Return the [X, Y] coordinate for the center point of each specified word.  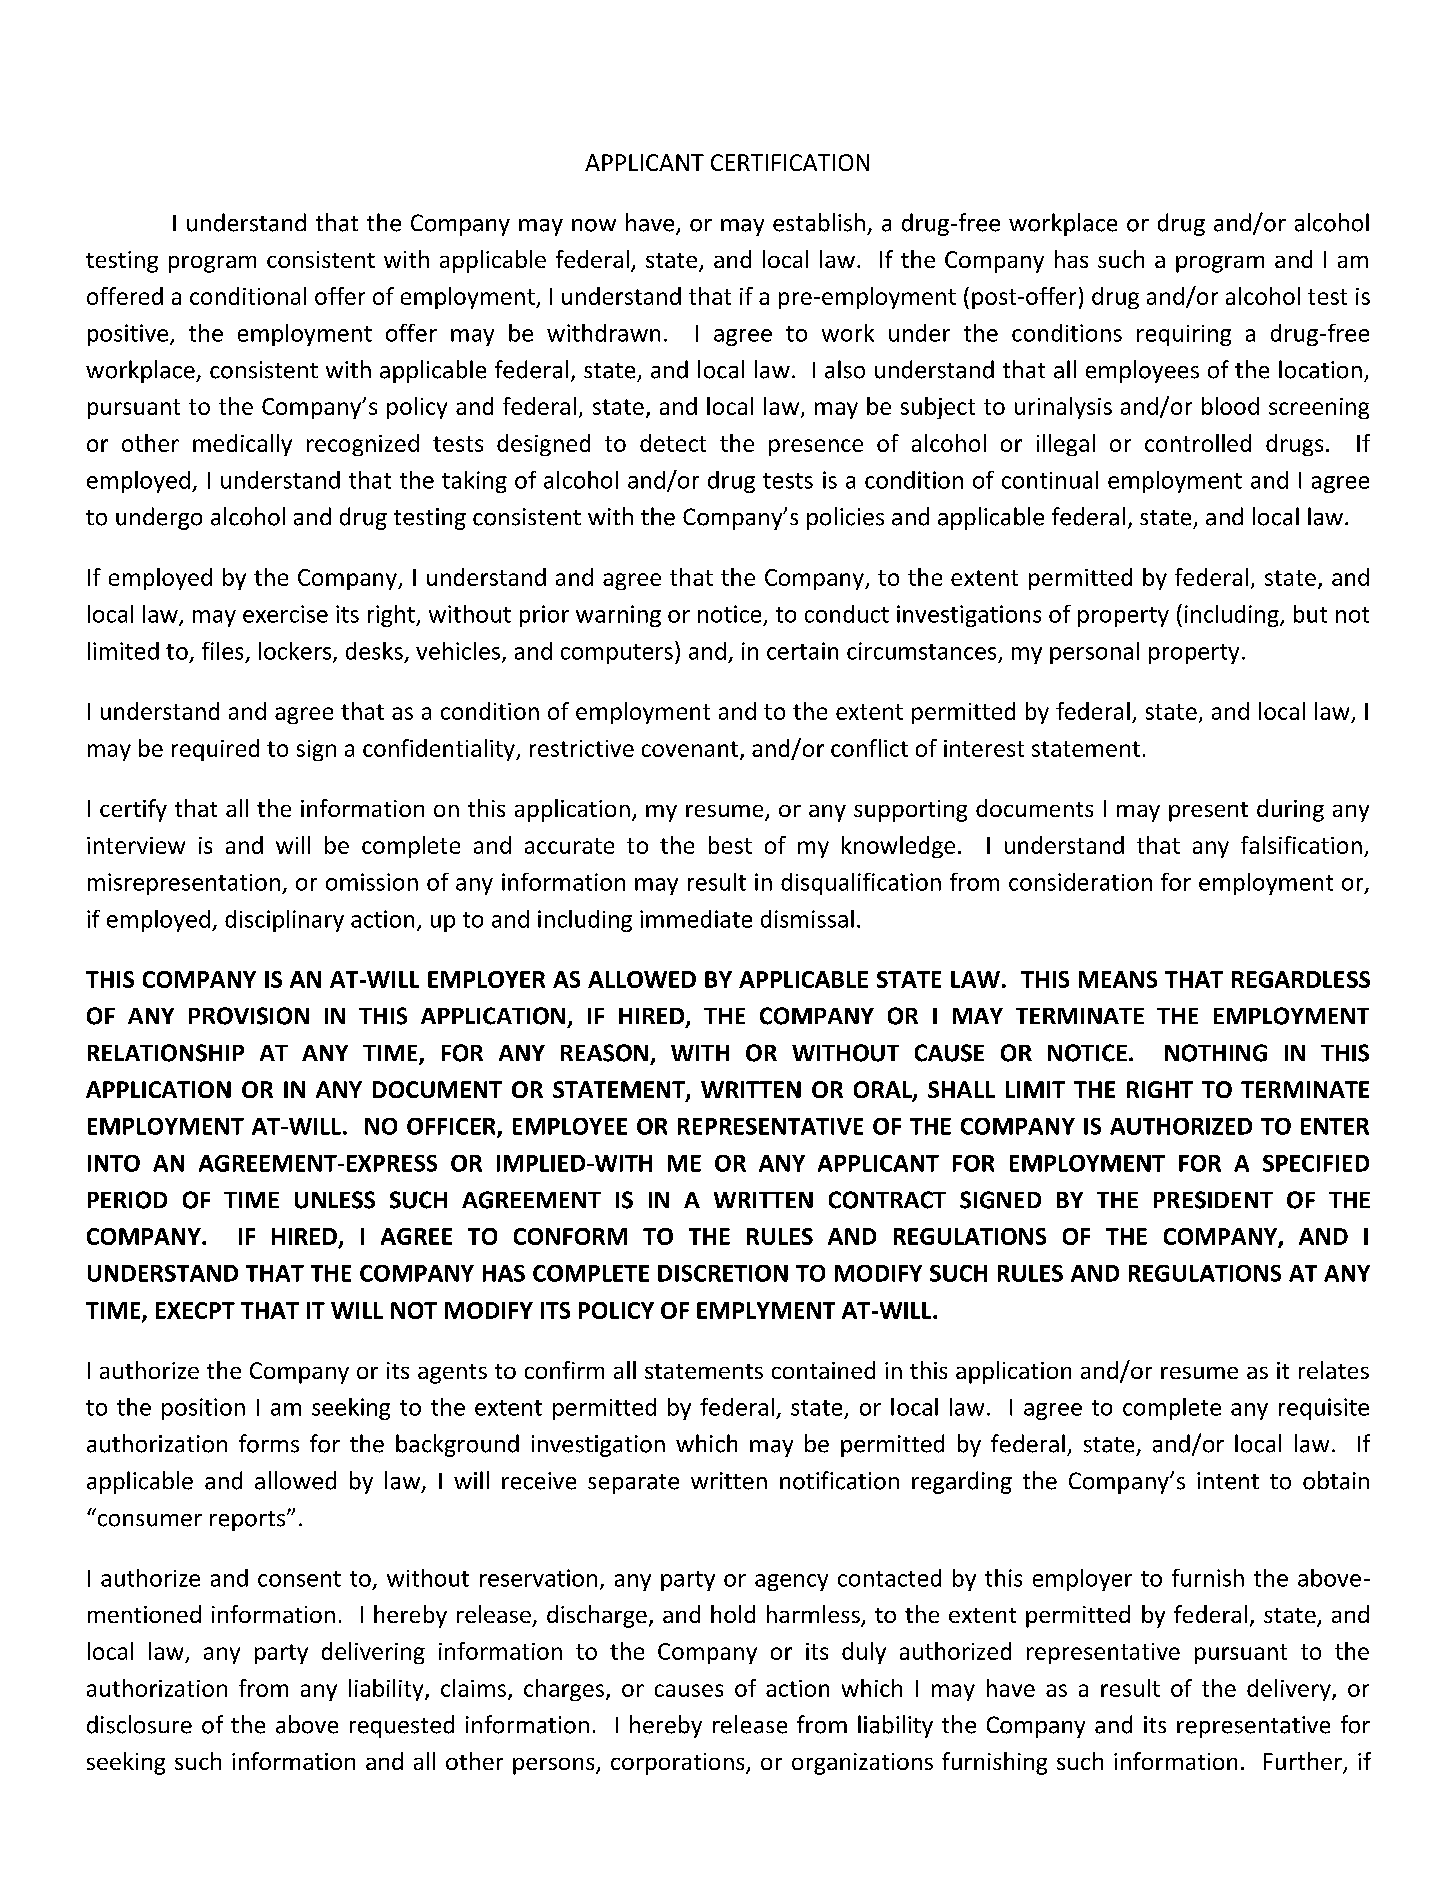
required [215, 750]
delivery [1290, 1690]
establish [819, 222]
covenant [691, 750]
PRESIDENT [1213, 1200]
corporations [679, 1764]
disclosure [139, 1724]
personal [1094, 653]
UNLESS [335, 1200]
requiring [1184, 335]
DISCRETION [723, 1273]
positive [128, 335]
